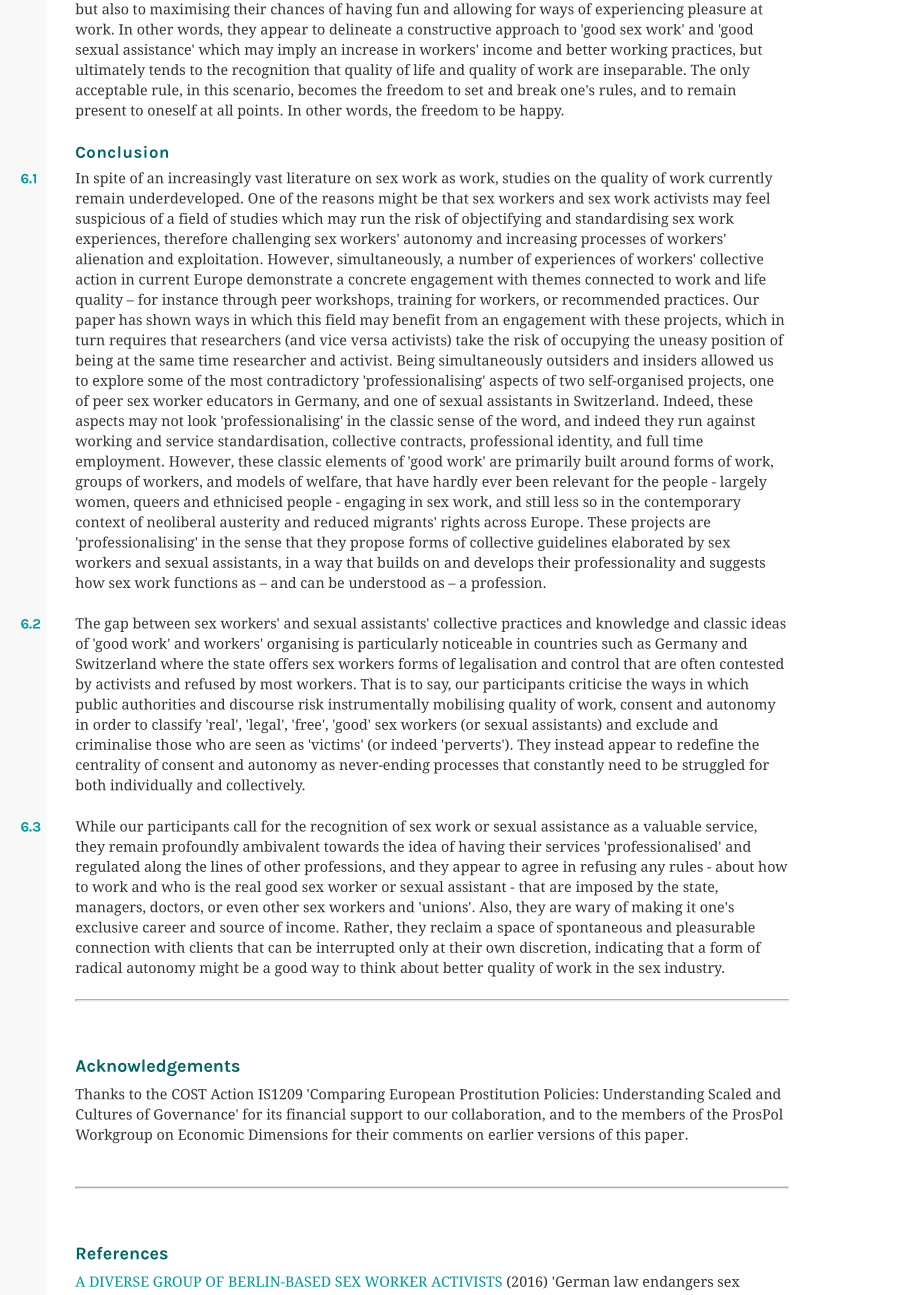 This page has width=924, height=1295. What do you see at coordinates (164, 928) in the page?
I see `career` at bounding box center [164, 928].
